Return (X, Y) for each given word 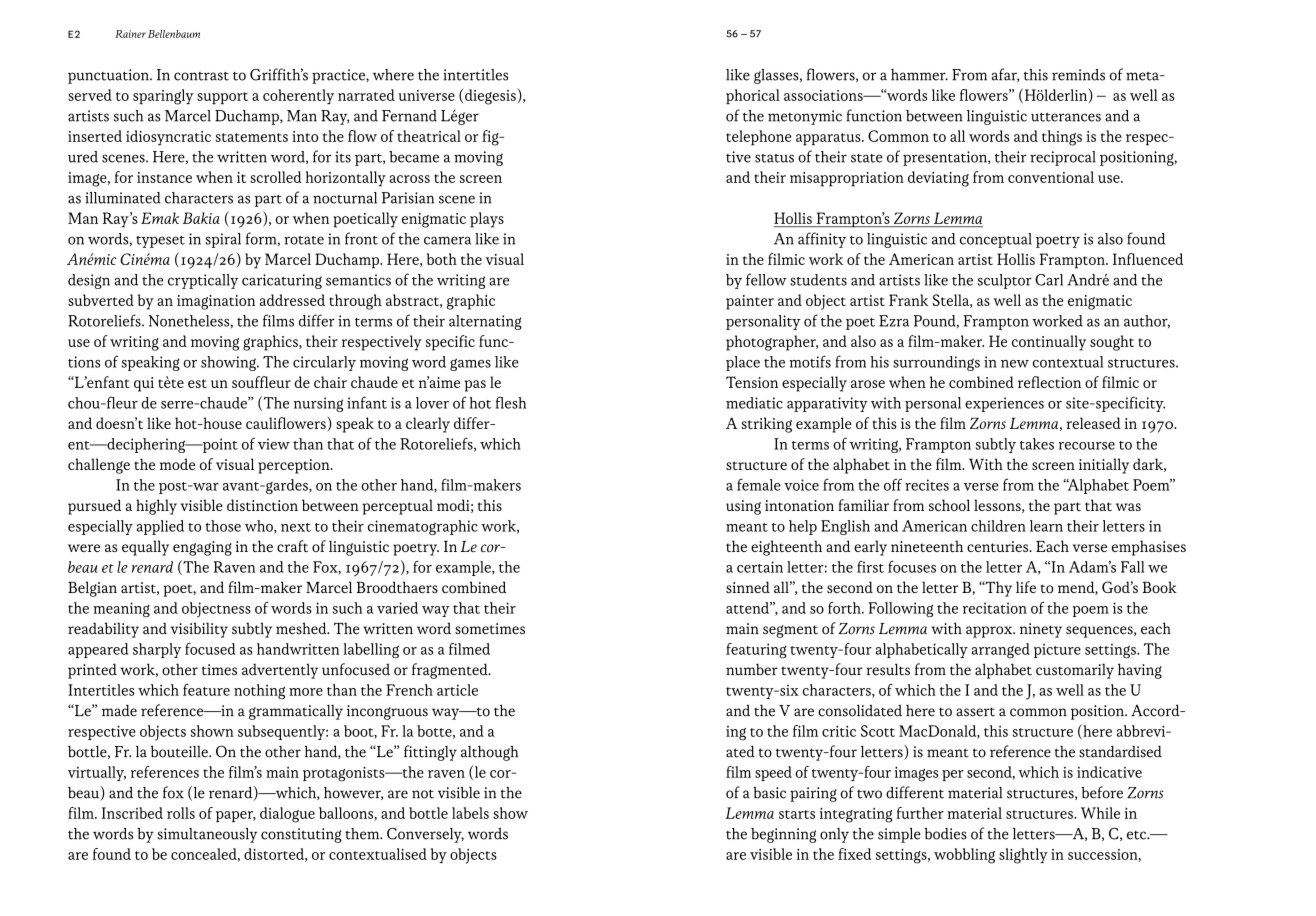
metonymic (805, 117)
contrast (201, 76)
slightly (1023, 856)
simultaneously (207, 835)
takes (1037, 444)
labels (470, 813)
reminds (1078, 75)
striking (766, 425)
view (274, 444)
